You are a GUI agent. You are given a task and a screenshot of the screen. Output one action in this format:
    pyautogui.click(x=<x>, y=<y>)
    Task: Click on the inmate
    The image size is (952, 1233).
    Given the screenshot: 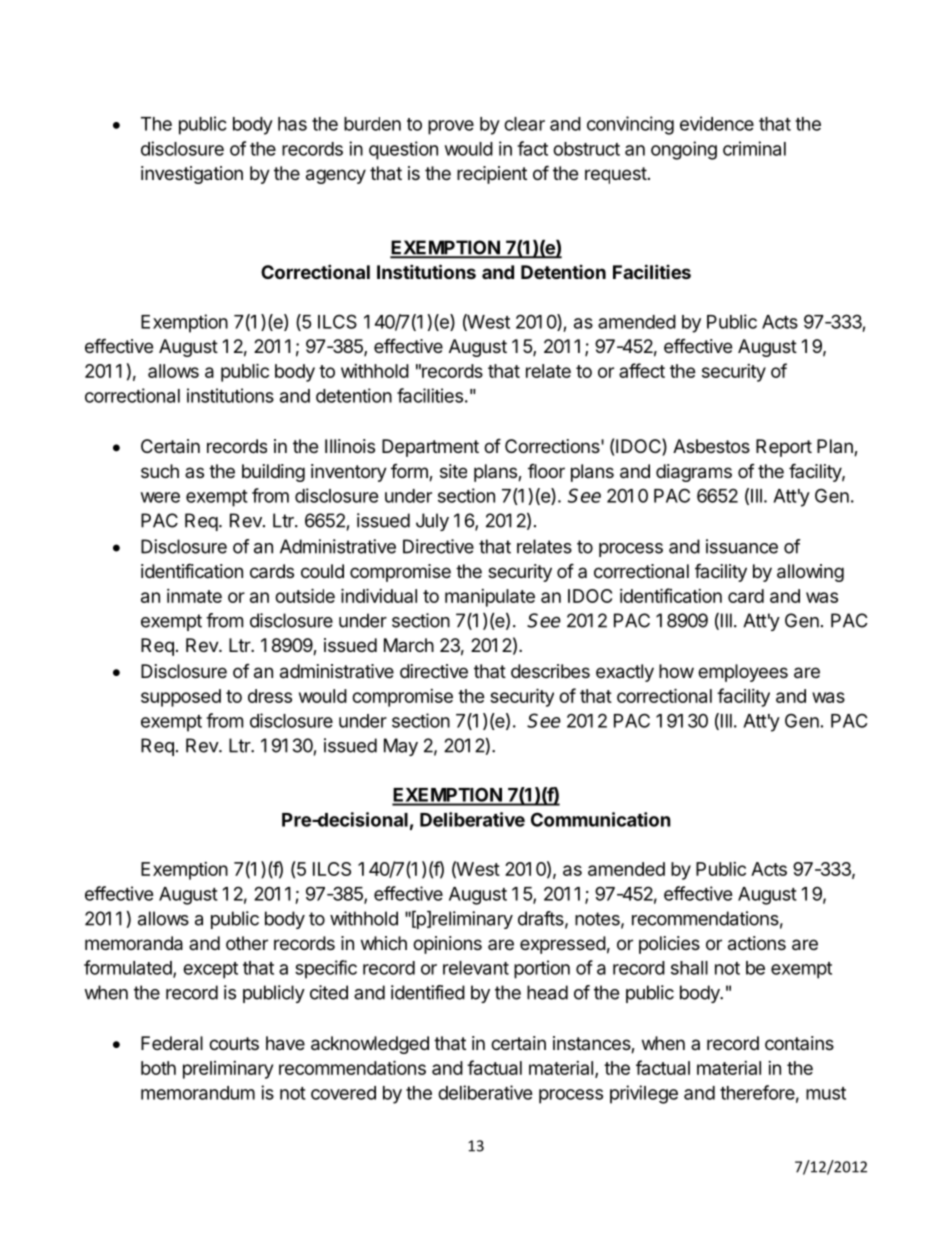 What is the action you would take?
    pyautogui.click(x=194, y=596)
